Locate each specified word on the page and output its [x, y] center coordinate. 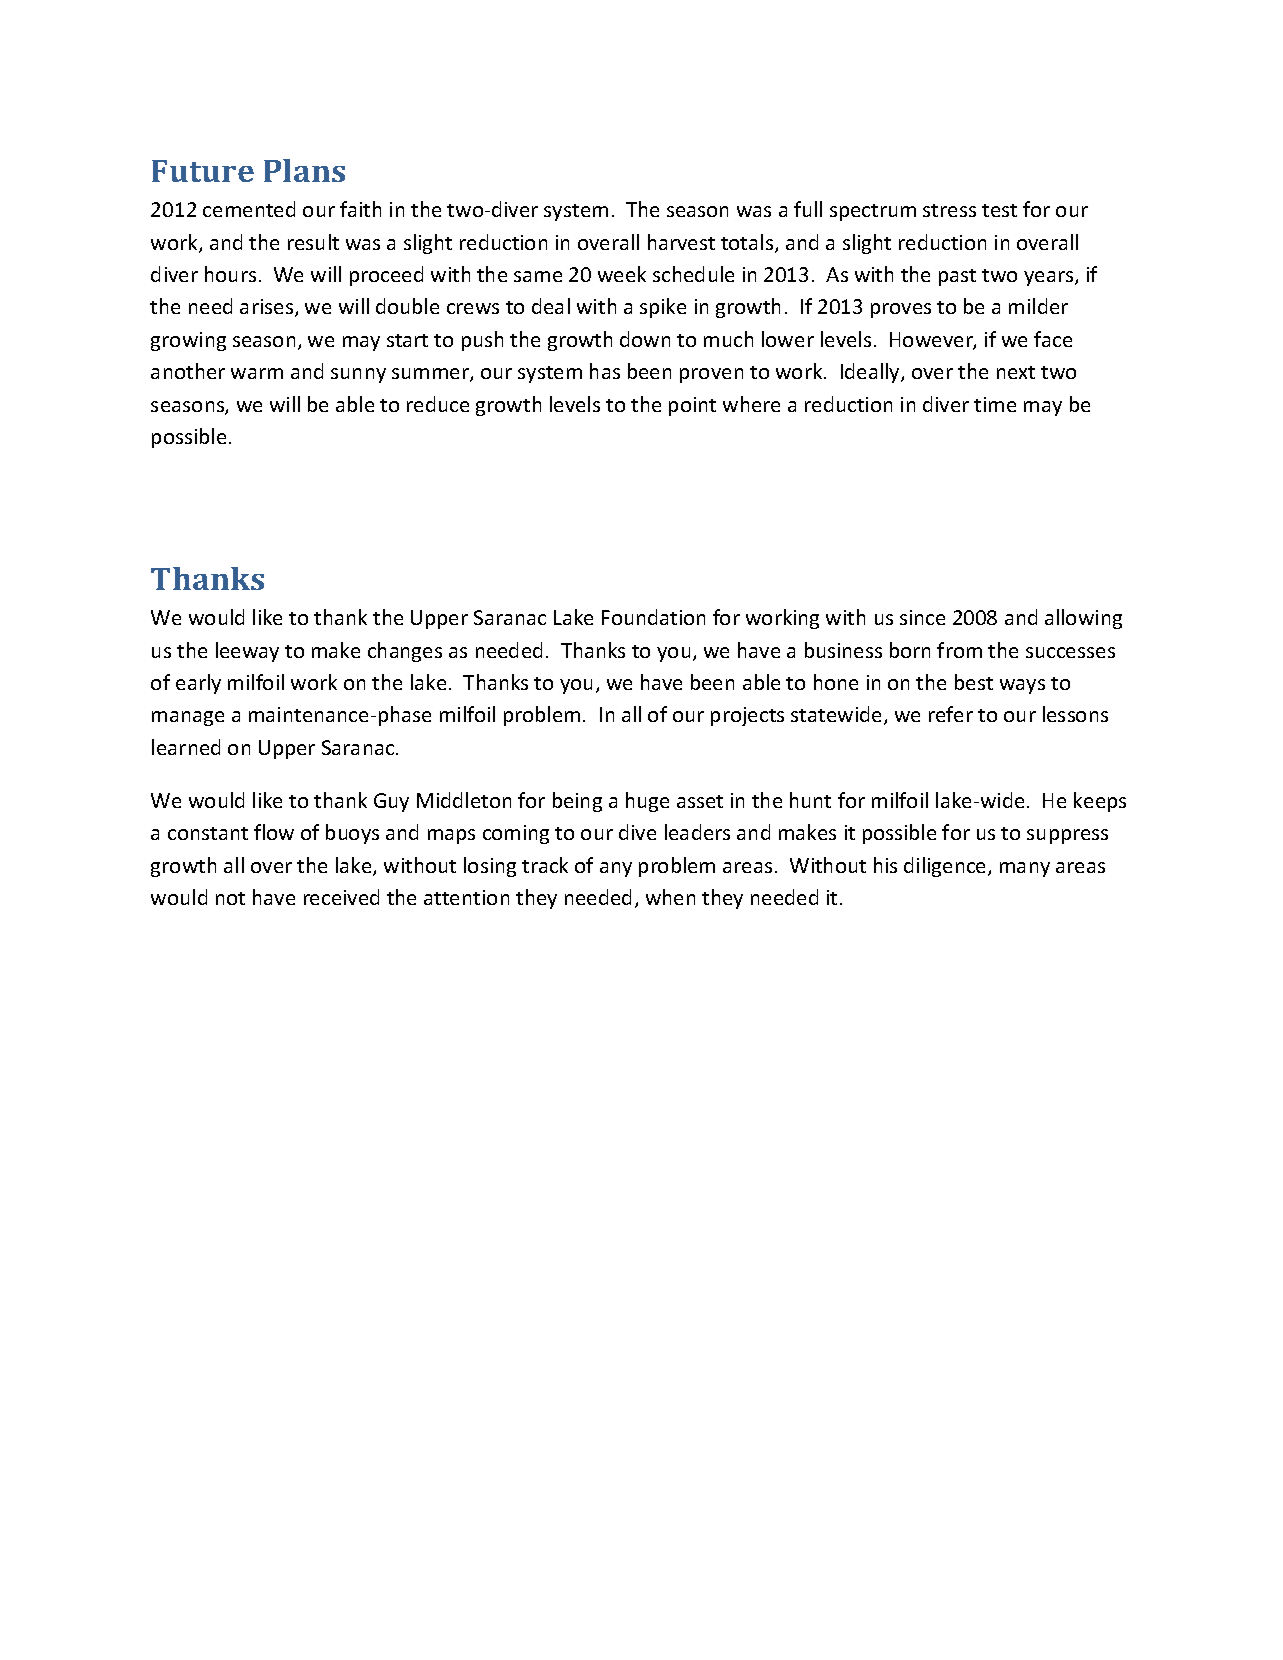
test [999, 210]
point [692, 406]
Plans [304, 170]
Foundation [653, 617]
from [959, 650]
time [995, 404]
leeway [247, 652]
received [341, 897]
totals [748, 243]
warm [257, 373]
